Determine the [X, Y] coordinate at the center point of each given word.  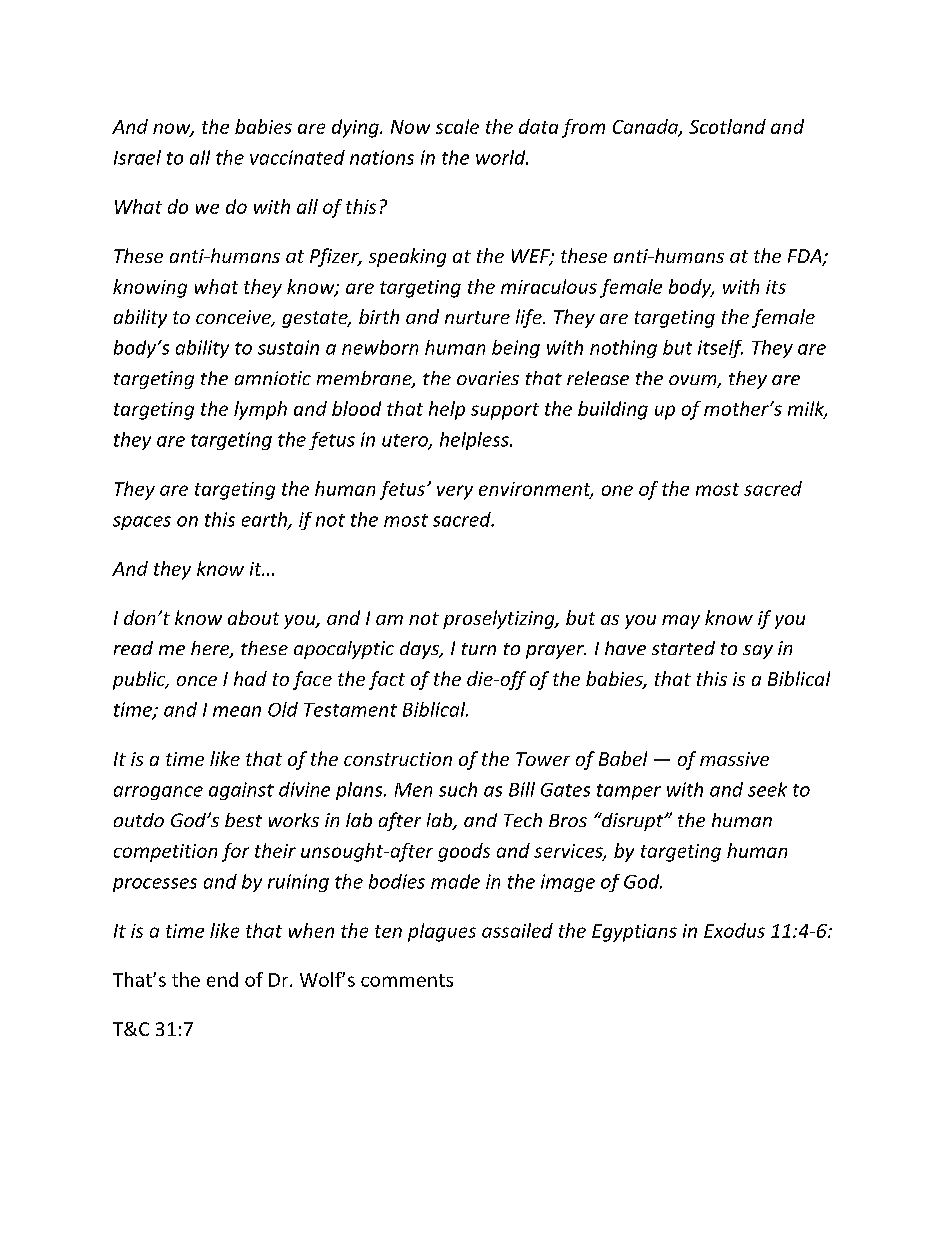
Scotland [727, 126]
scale [457, 126]
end [222, 979]
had [250, 678]
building [613, 410]
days [421, 650]
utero [406, 441]
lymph [260, 410]
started [683, 648]
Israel [137, 157]
